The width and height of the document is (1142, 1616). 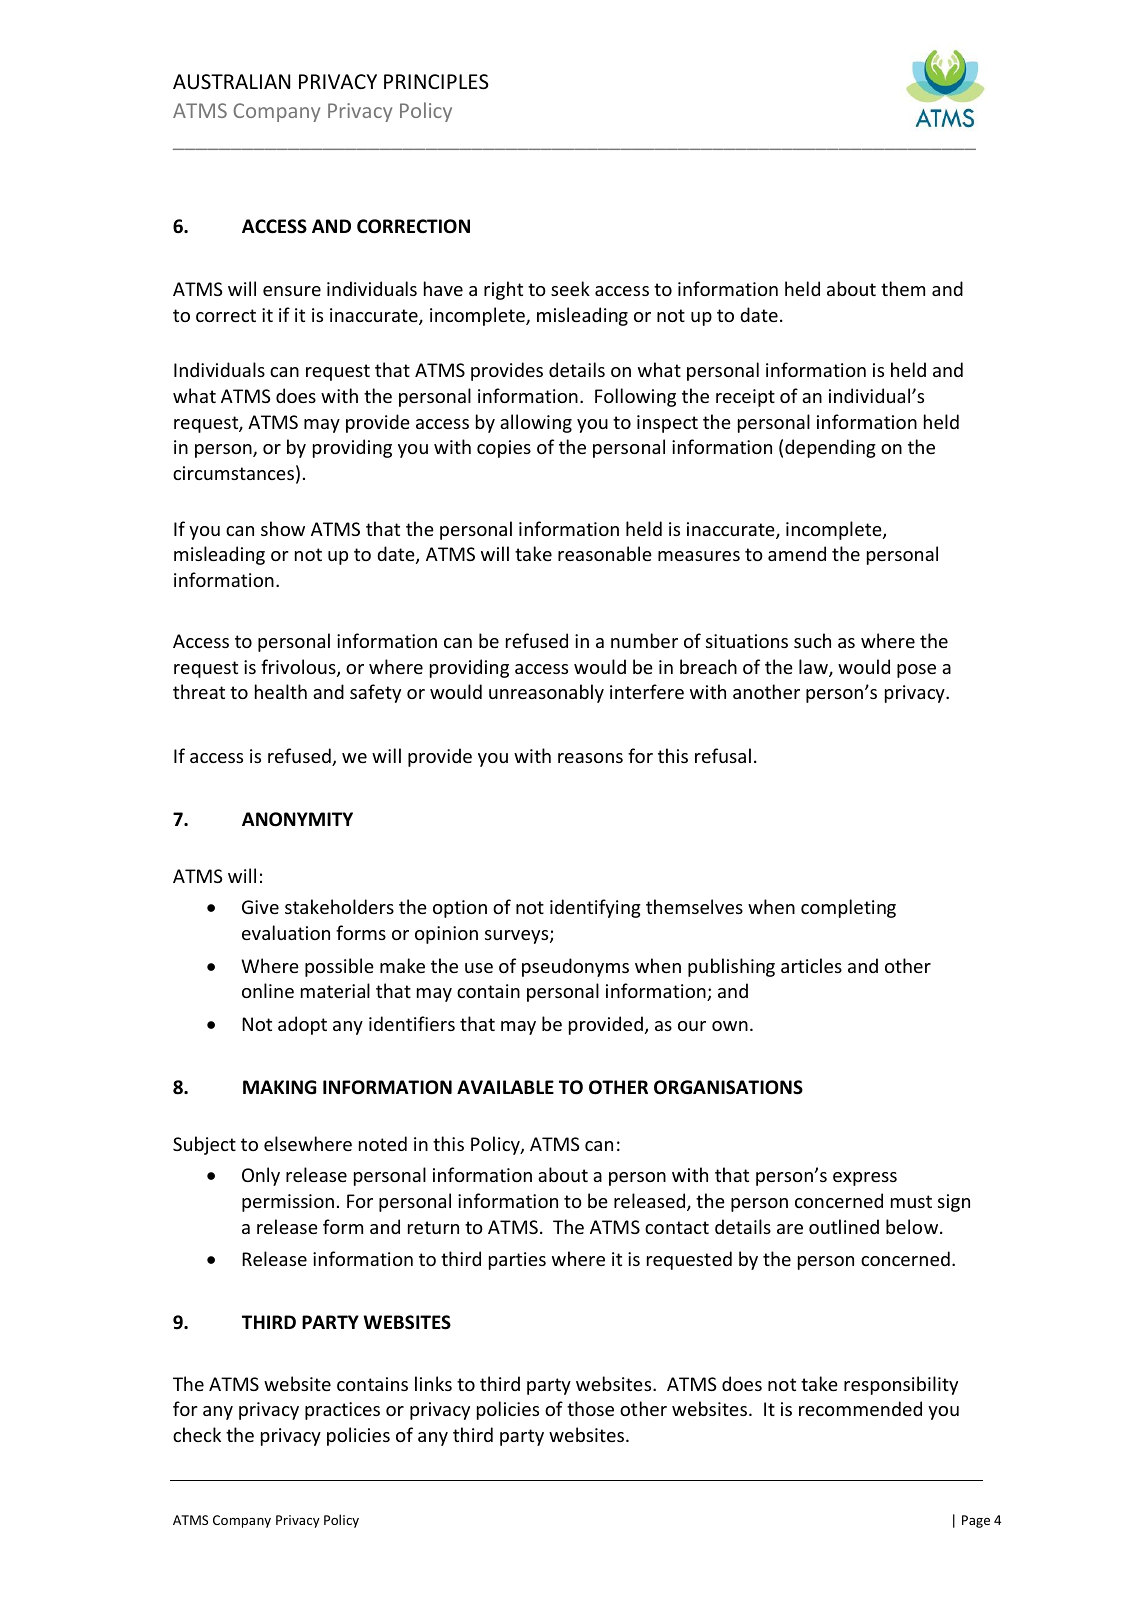 What do you see at coordinates (575, 967) in the document?
I see `pseudonyms` at bounding box center [575, 967].
